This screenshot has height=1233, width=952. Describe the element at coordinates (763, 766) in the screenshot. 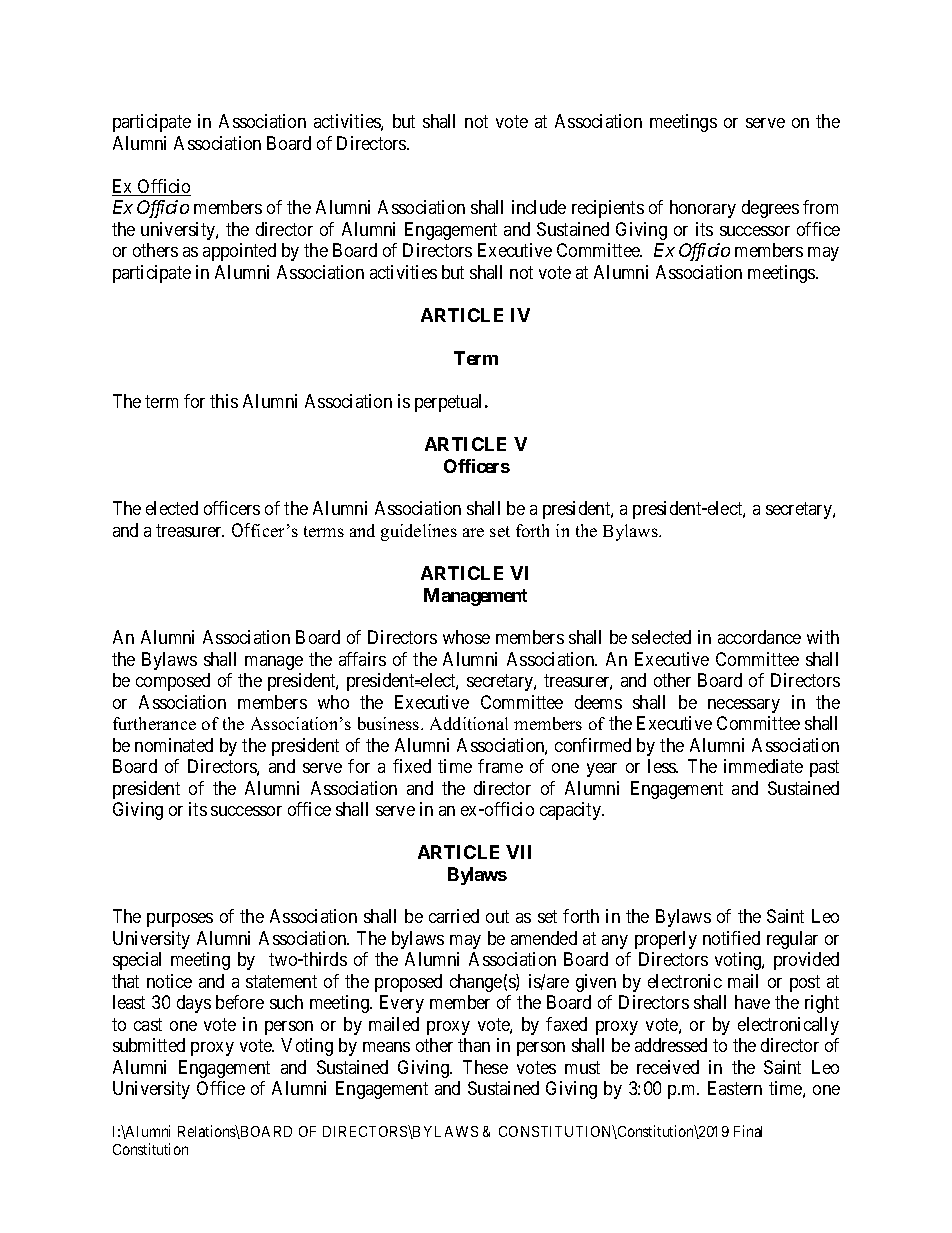

I see `immediate` at that location.
